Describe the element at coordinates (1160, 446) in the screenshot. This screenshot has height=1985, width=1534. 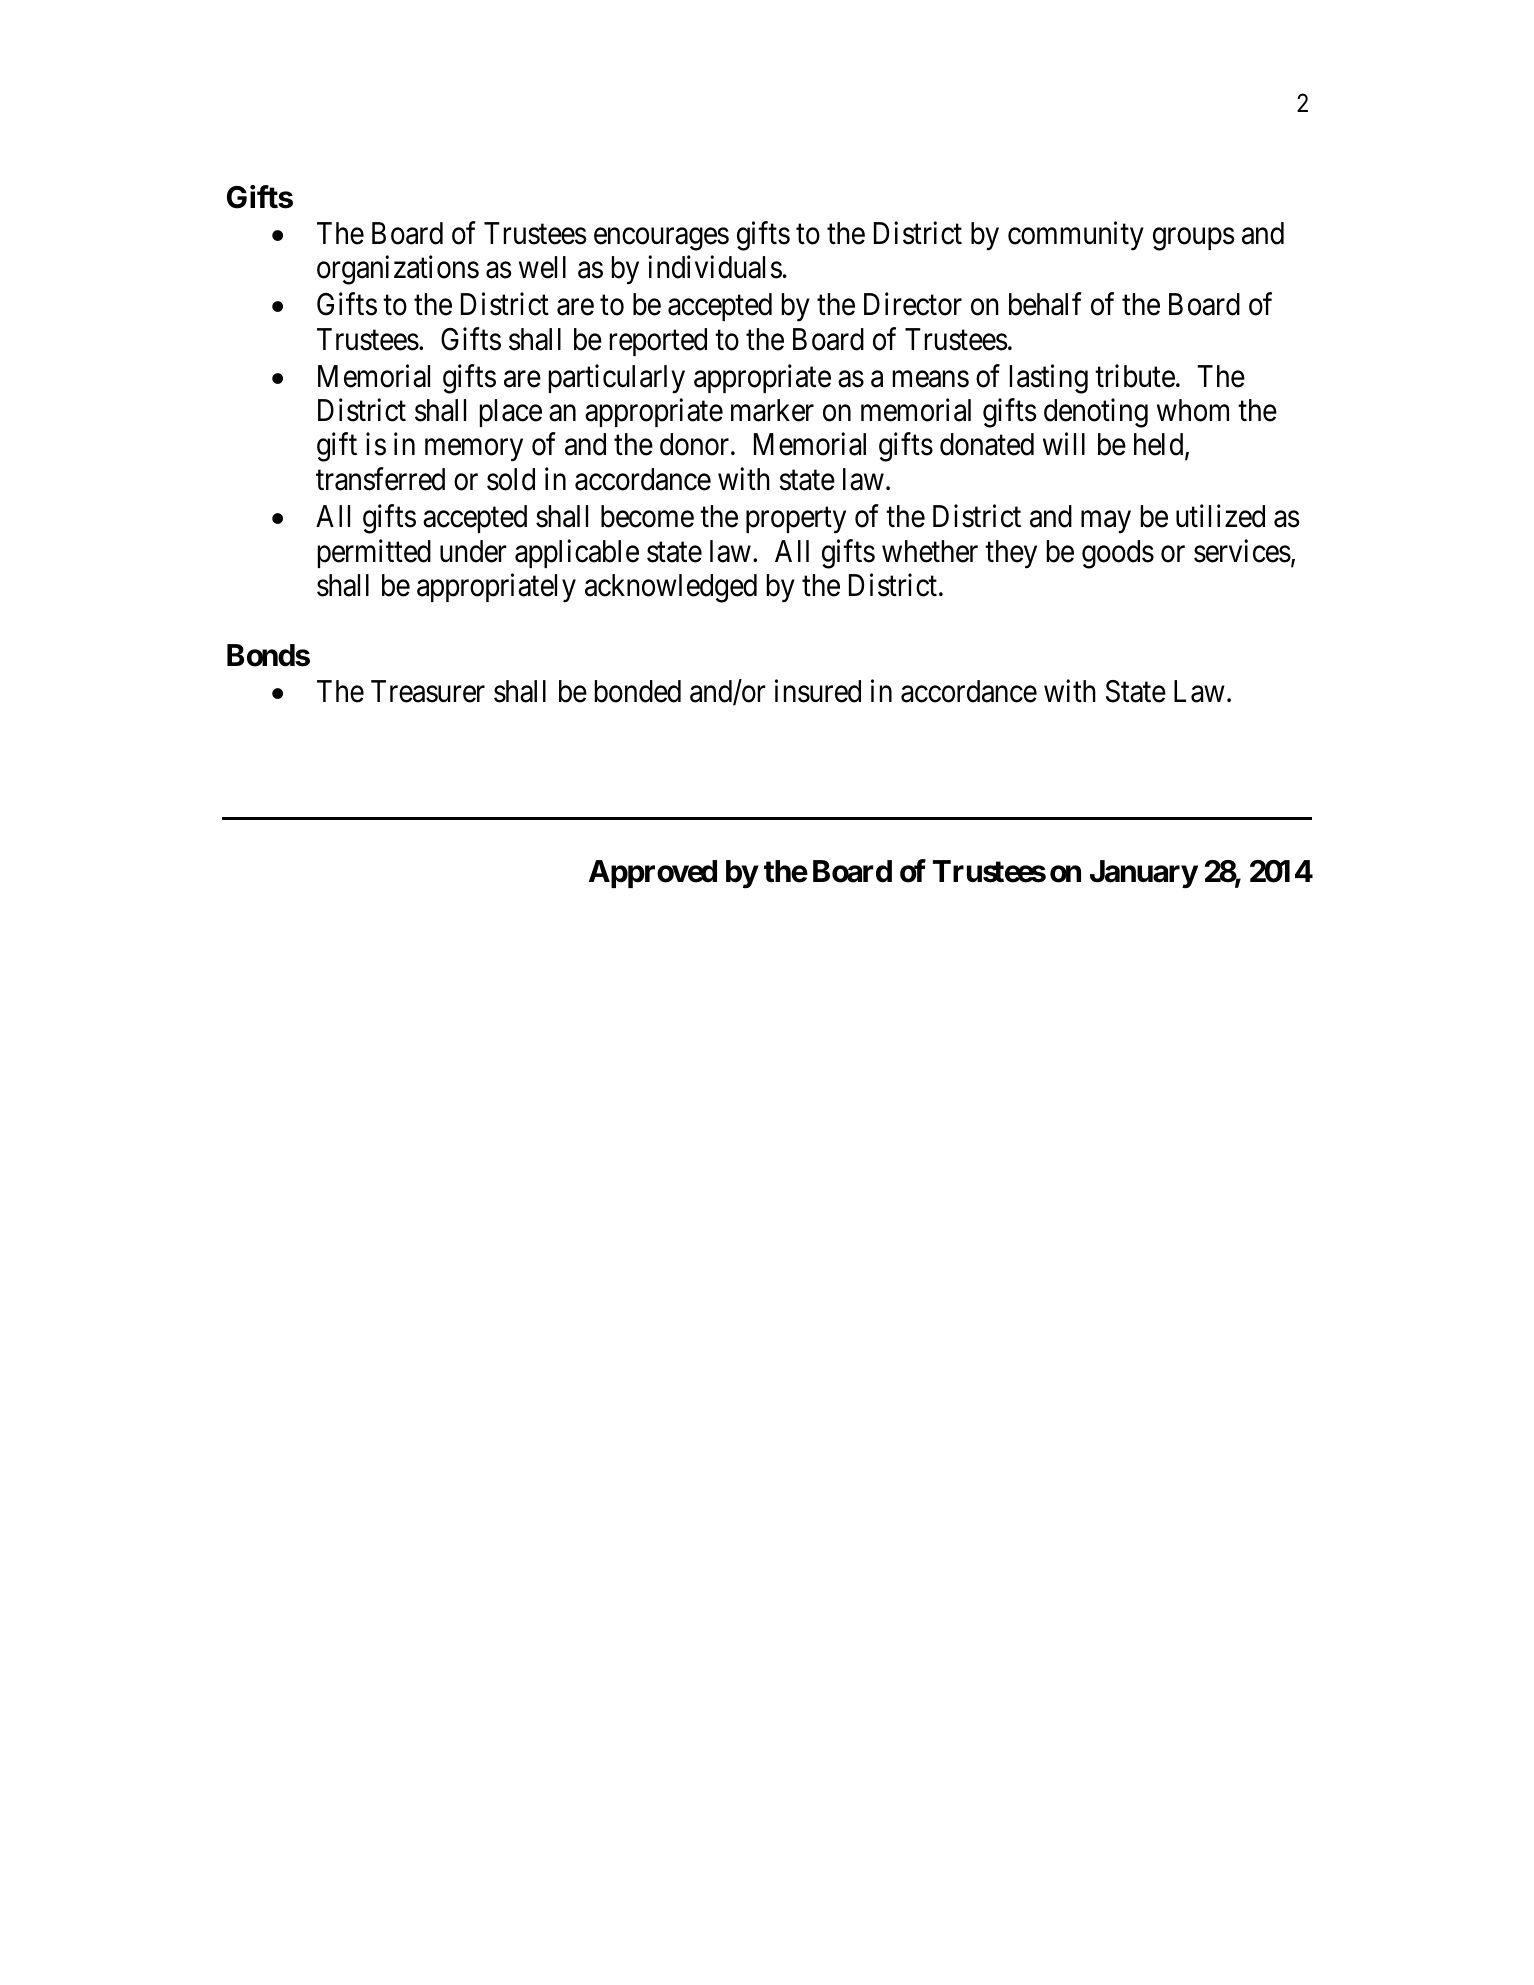
I see `held` at that location.
